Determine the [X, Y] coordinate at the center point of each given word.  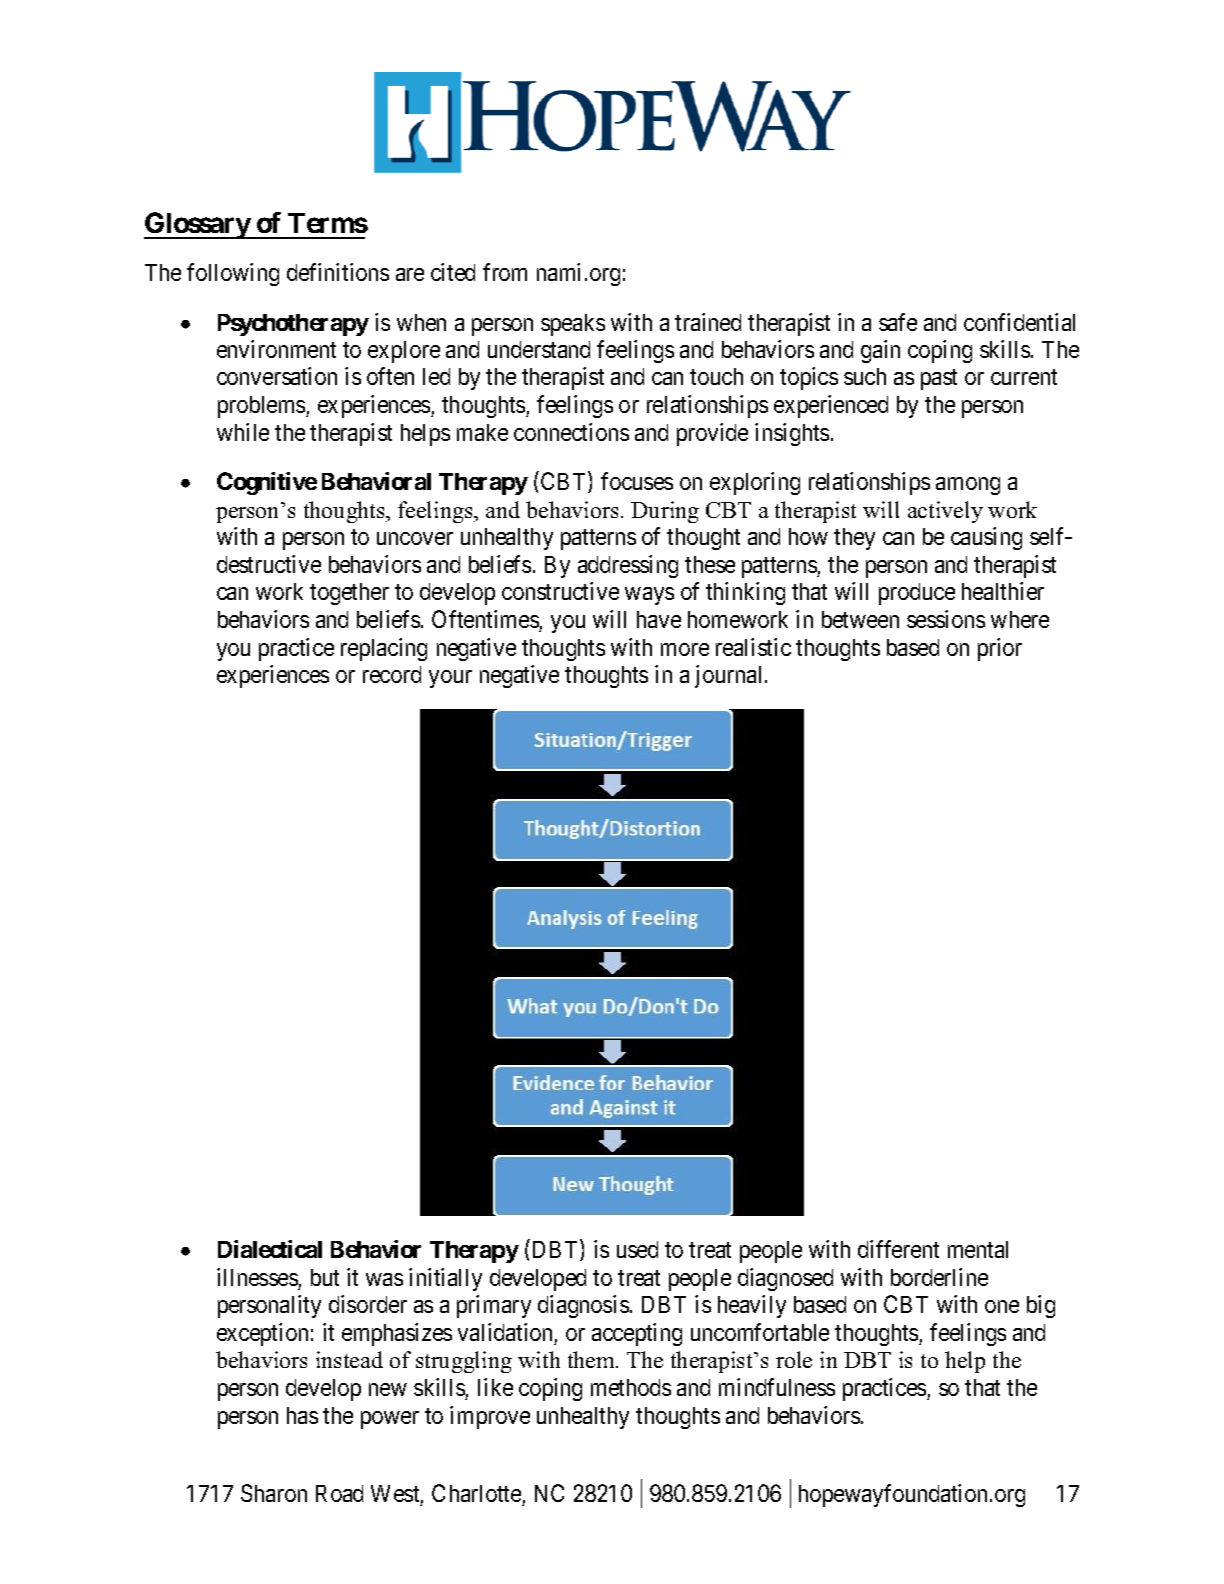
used [637, 1249]
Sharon [274, 1493]
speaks [573, 325]
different [898, 1249]
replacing [384, 649]
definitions [338, 272]
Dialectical [270, 1249]
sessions [946, 619]
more [685, 649]
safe [898, 322]
